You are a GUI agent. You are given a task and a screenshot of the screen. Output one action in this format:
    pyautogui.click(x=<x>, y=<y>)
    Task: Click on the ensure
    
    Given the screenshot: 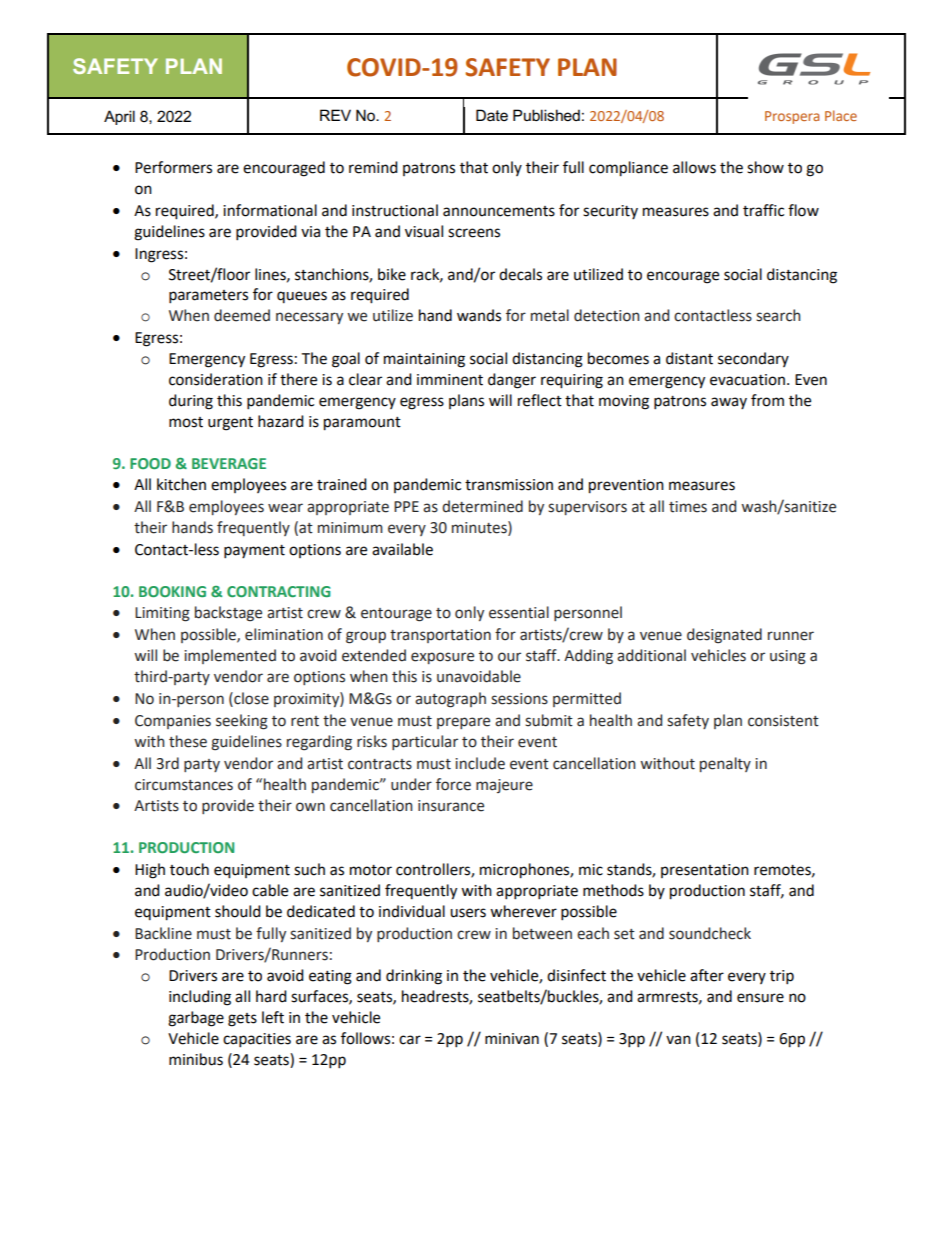 What is the action you would take?
    pyautogui.click(x=760, y=998)
